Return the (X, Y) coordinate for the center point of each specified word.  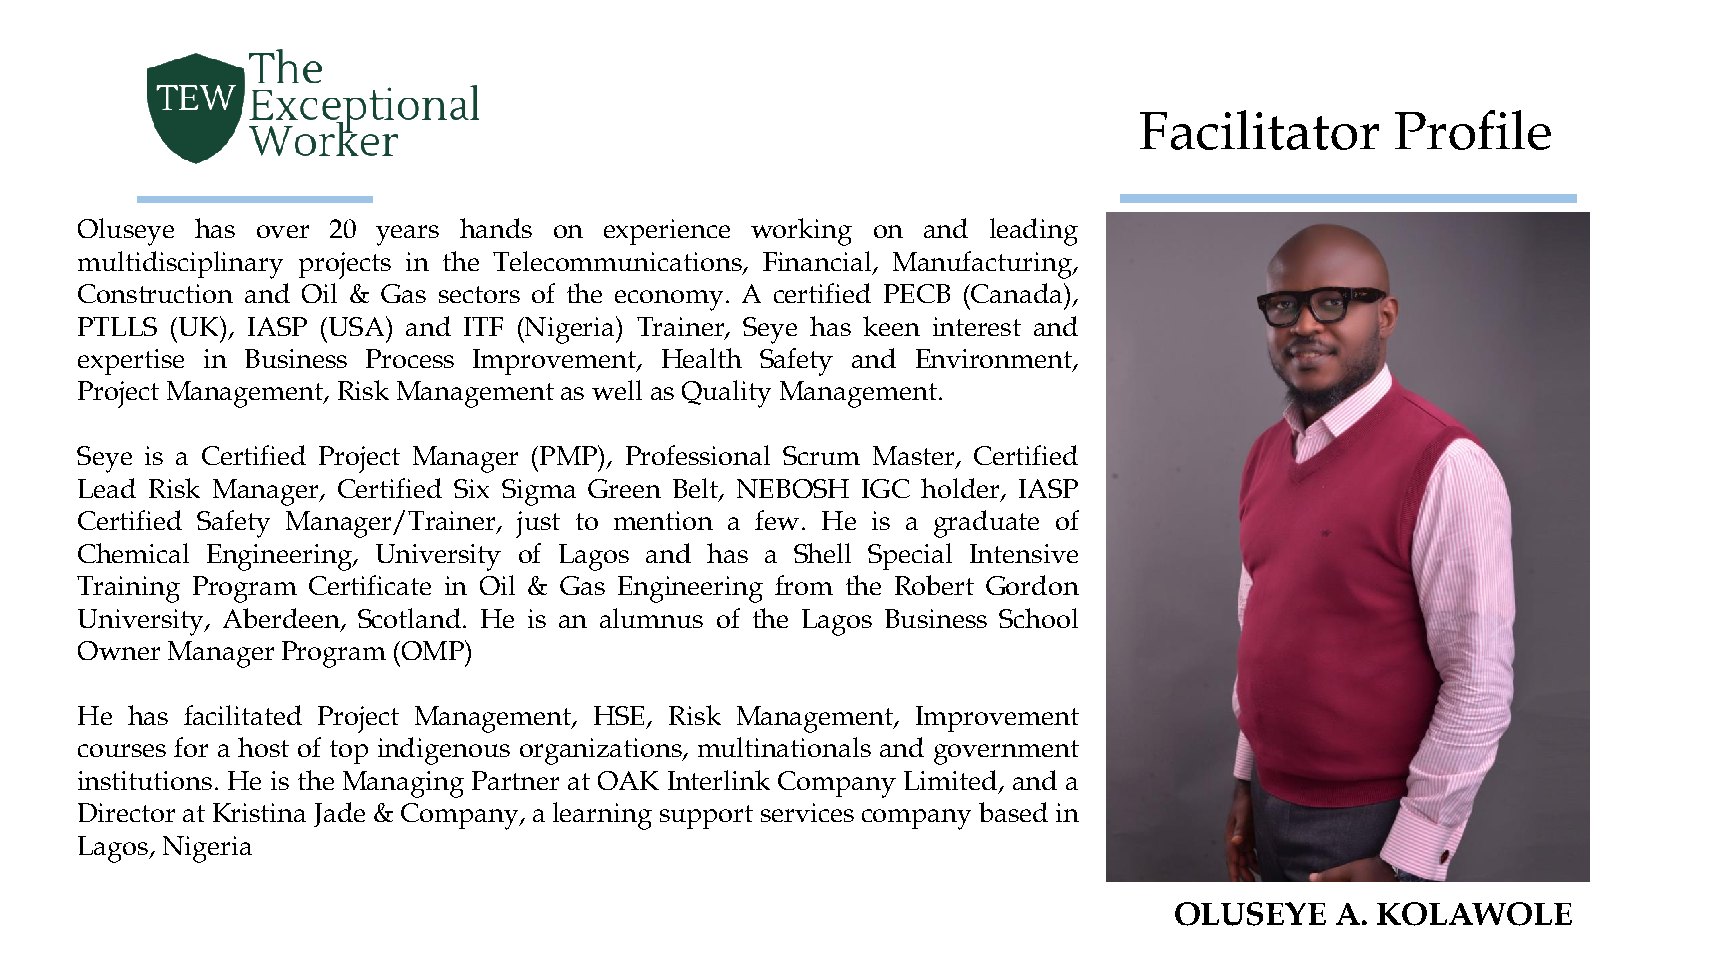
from (804, 585)
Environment (995, 360)
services (807, 812)
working (801, 232)
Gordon (1032, 585)
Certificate (370, 585)
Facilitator (1259, 130)
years (407, 235)
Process (410, 358)
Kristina (259, 812)
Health (702, 358)
